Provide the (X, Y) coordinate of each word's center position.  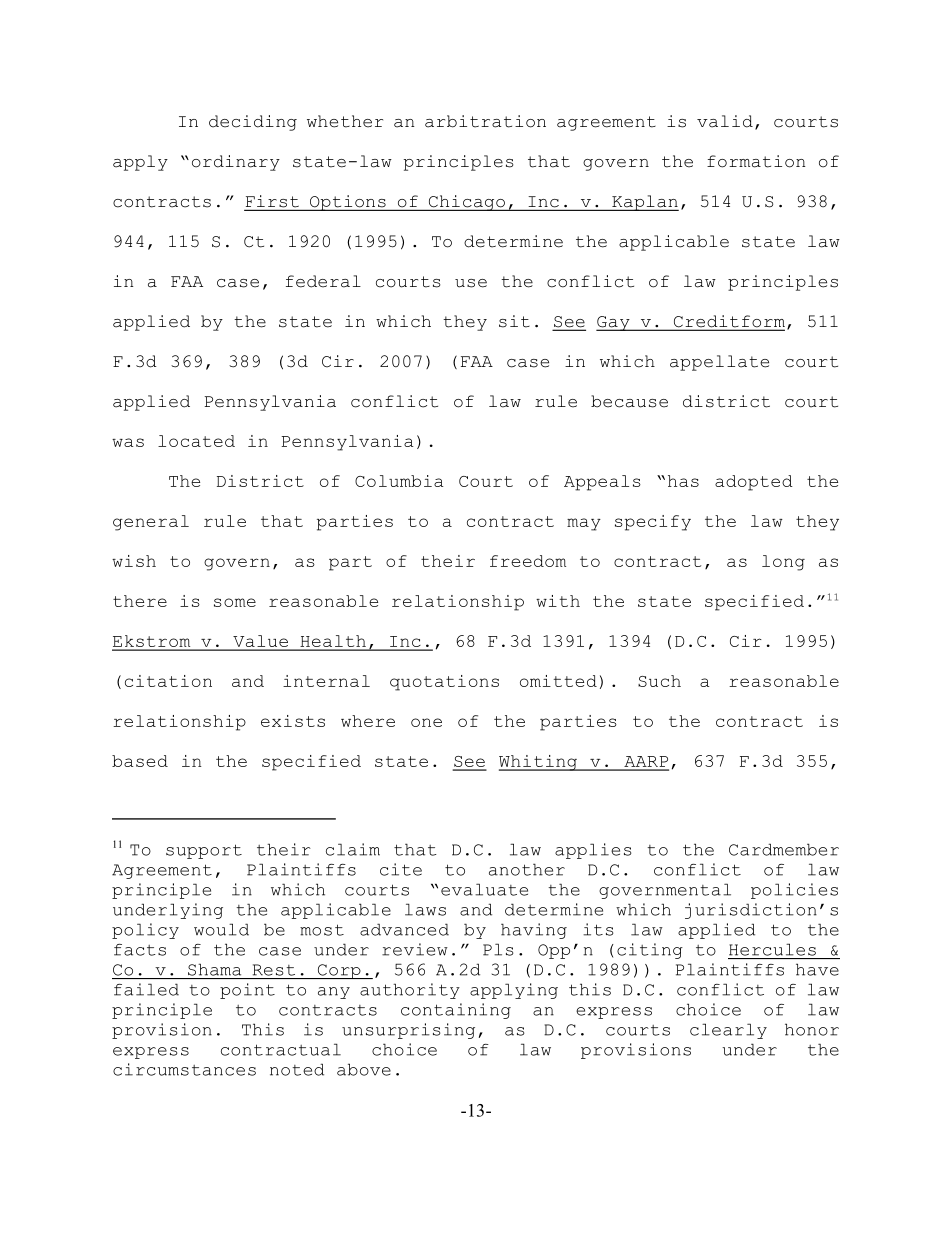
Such (659, 681)
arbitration (485, 121)
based (140, 761)
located (196, 441)
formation (756, 161)
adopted (754, 483)
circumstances (184, 1069)
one (426, 722)
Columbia (399, 481)
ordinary (236, 163)
